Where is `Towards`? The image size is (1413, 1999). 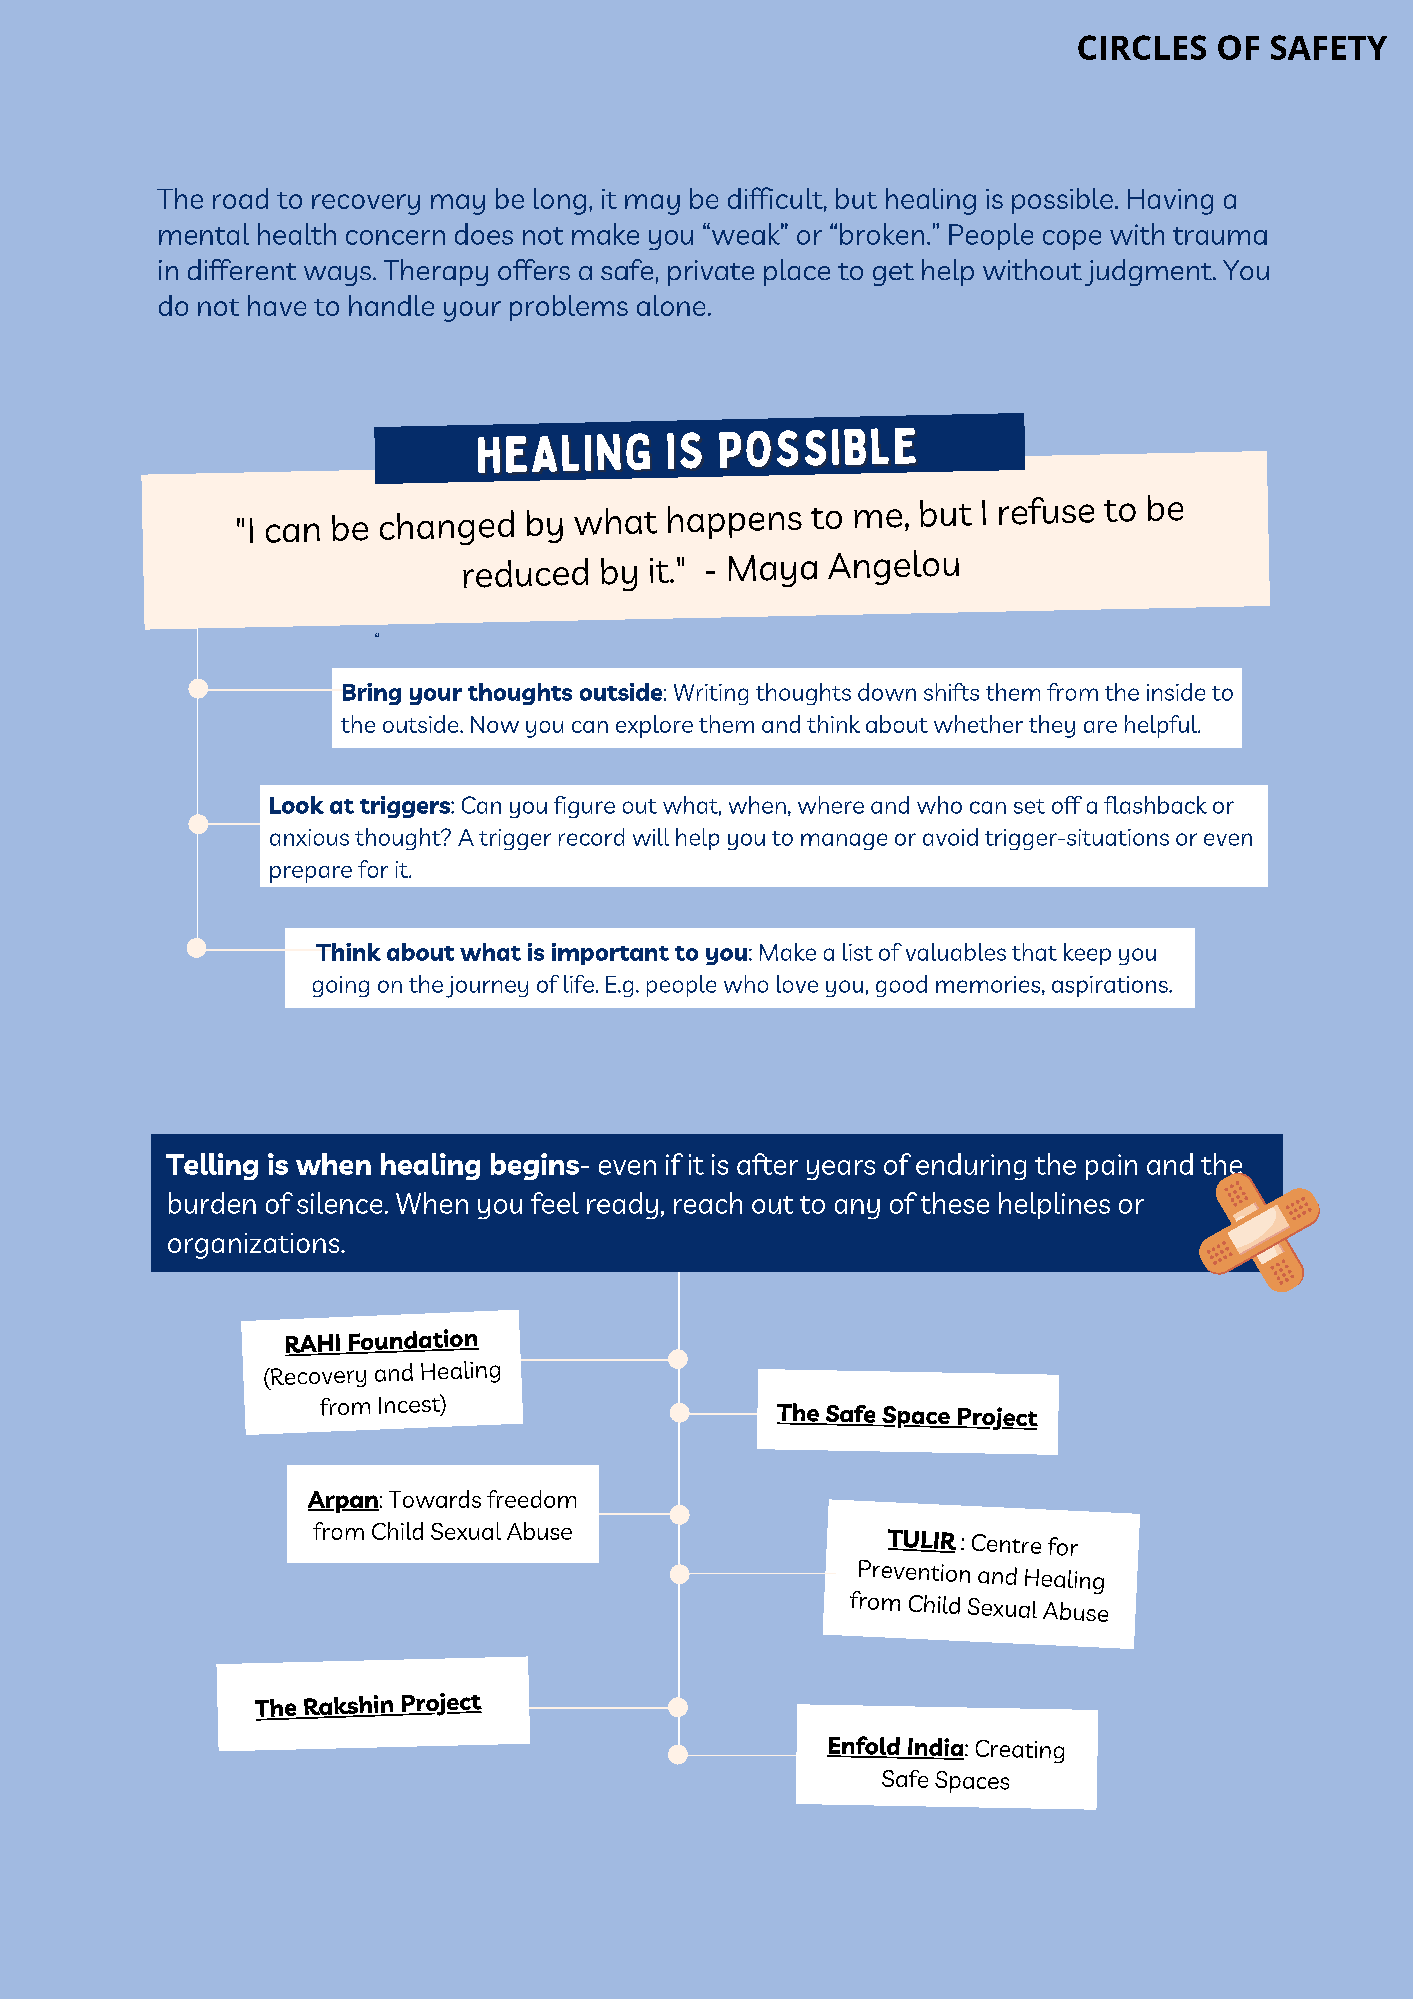
Towards is located at coordinates (435, 1499).
